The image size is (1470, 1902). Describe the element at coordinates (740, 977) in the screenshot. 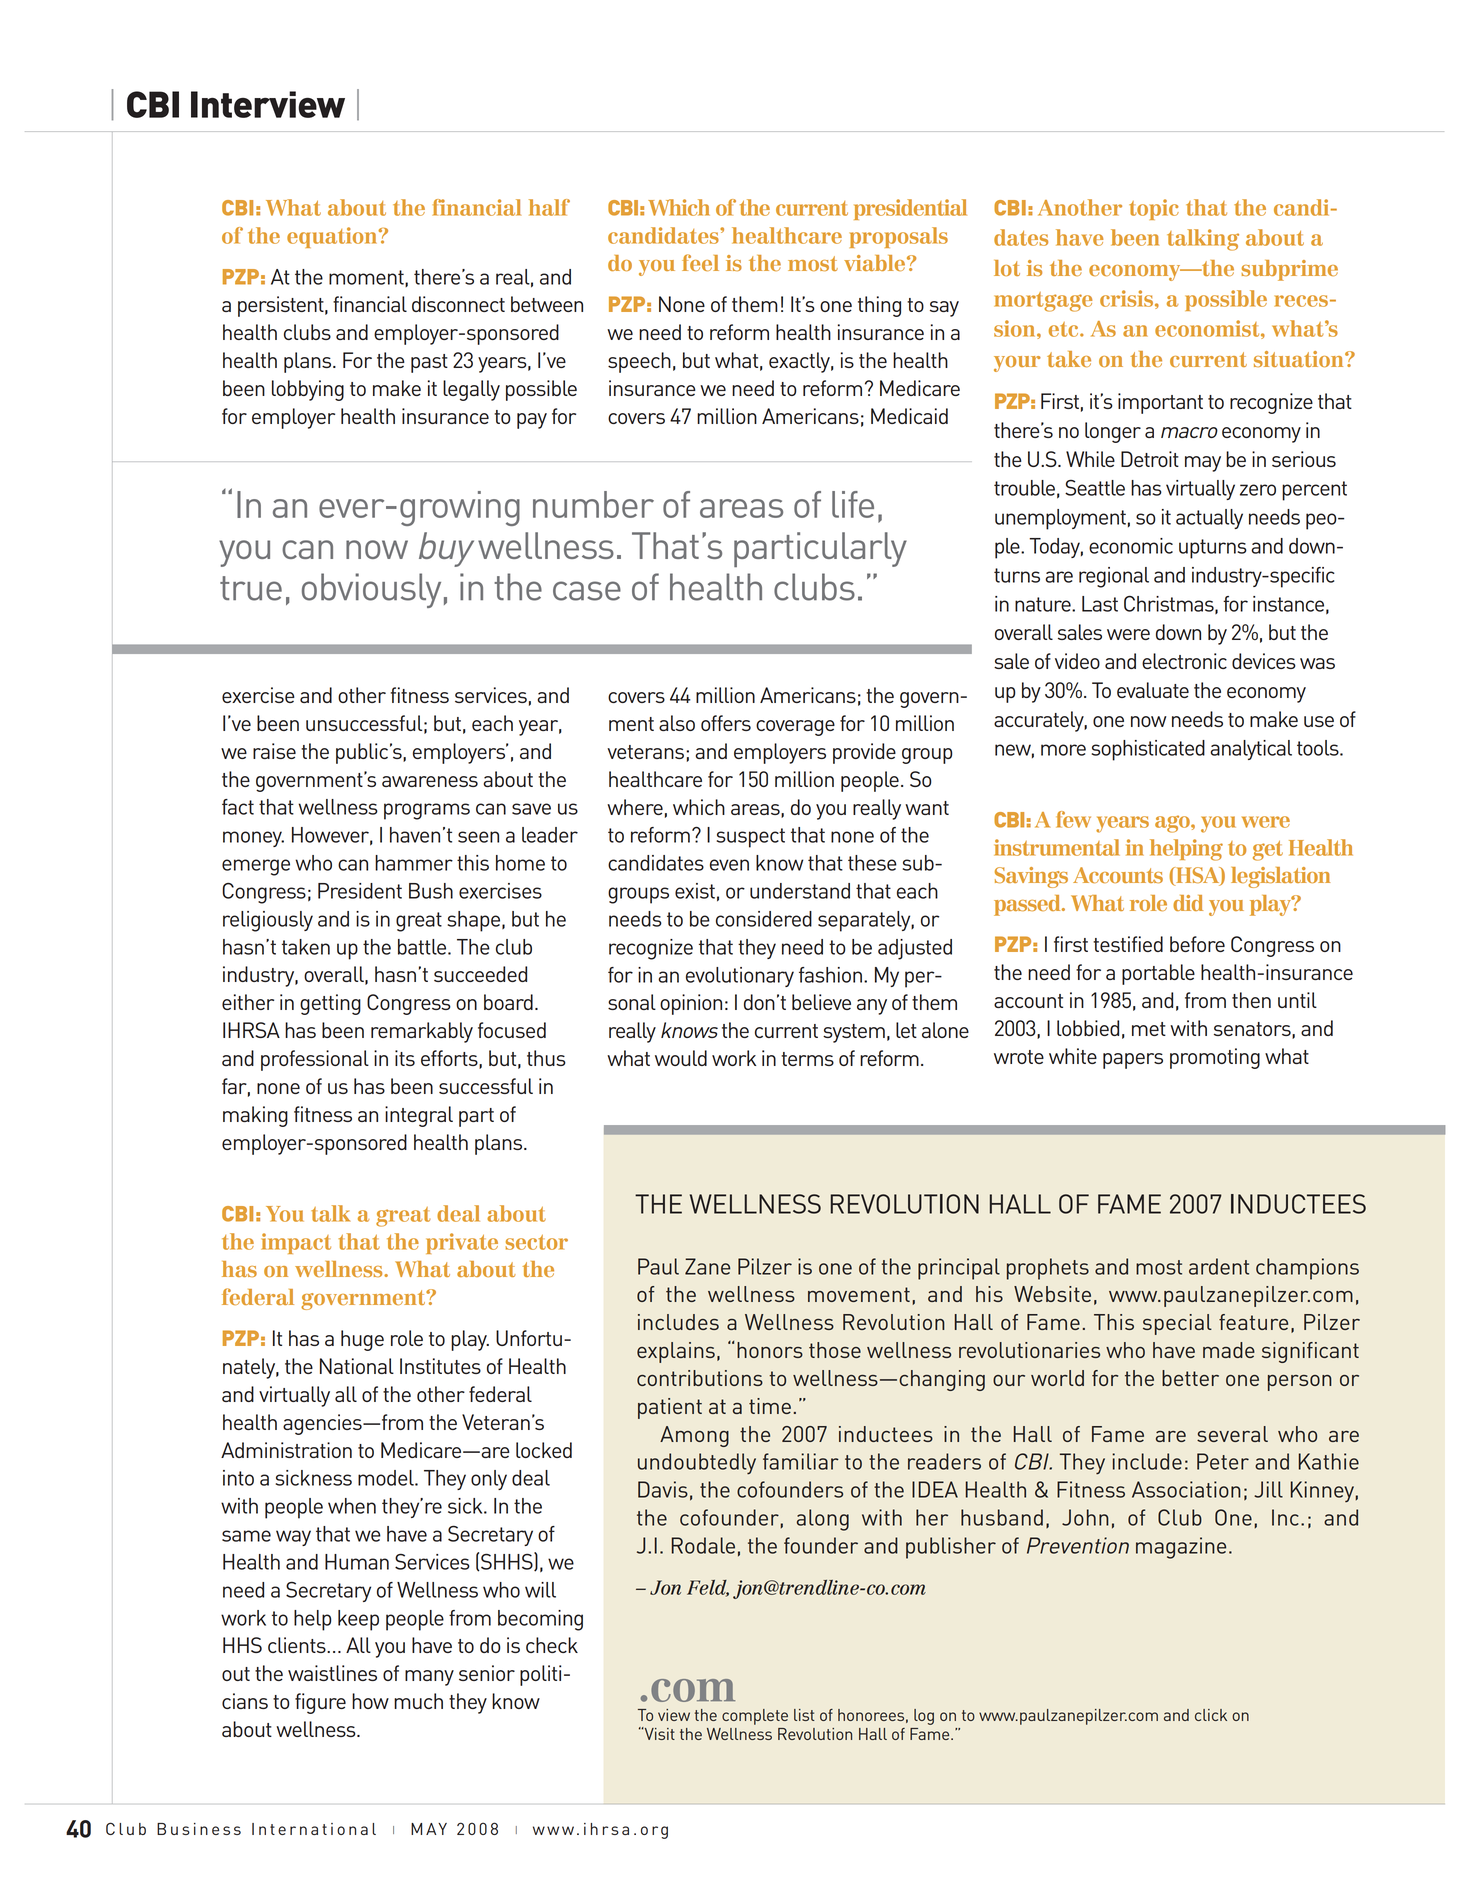

I see `evolutionary` at that location.
